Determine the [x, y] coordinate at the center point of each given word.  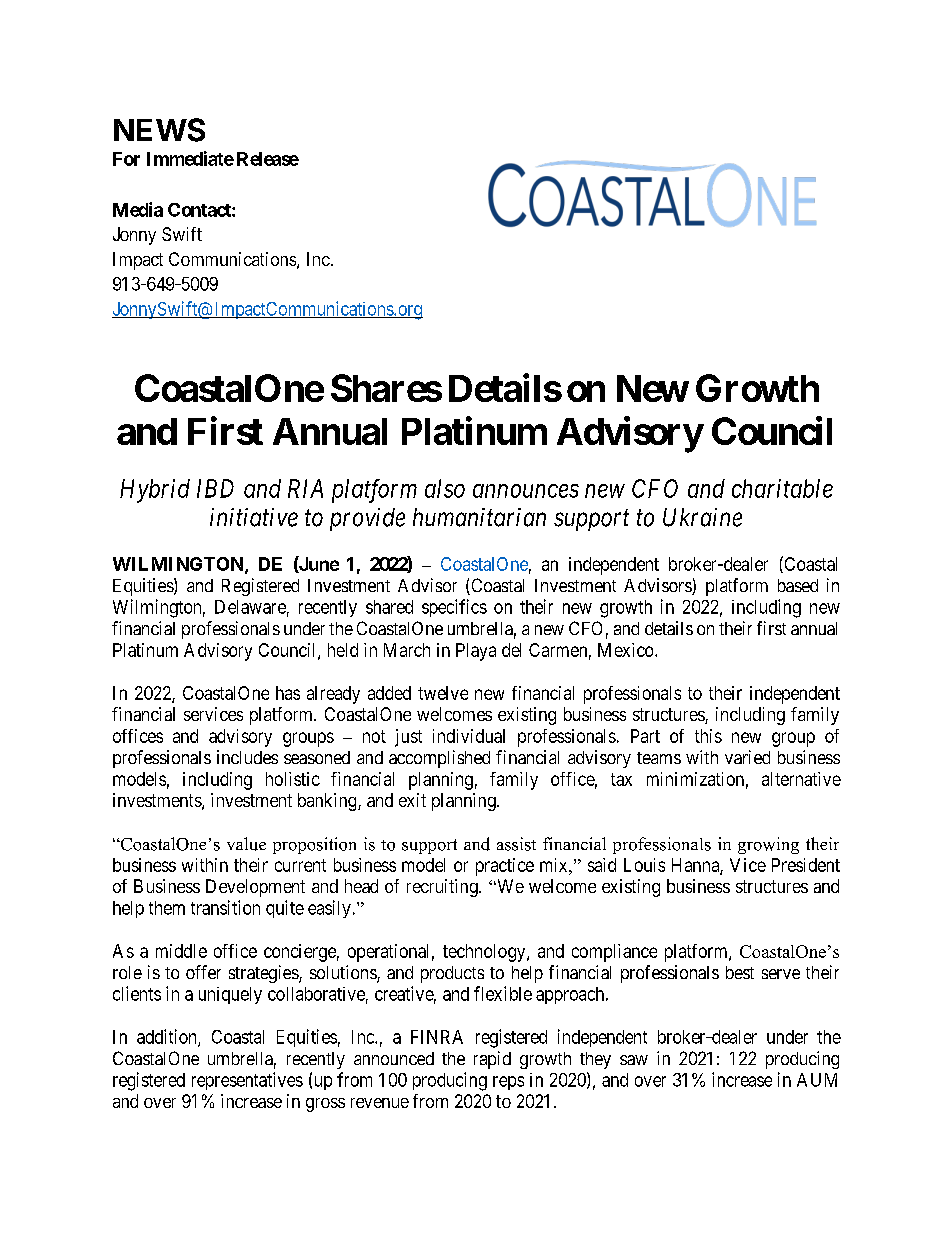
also [445, 488]
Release [268, 159]
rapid [492, 1060]
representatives [247, 1081]
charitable [782, 488]
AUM [817, 1080]
